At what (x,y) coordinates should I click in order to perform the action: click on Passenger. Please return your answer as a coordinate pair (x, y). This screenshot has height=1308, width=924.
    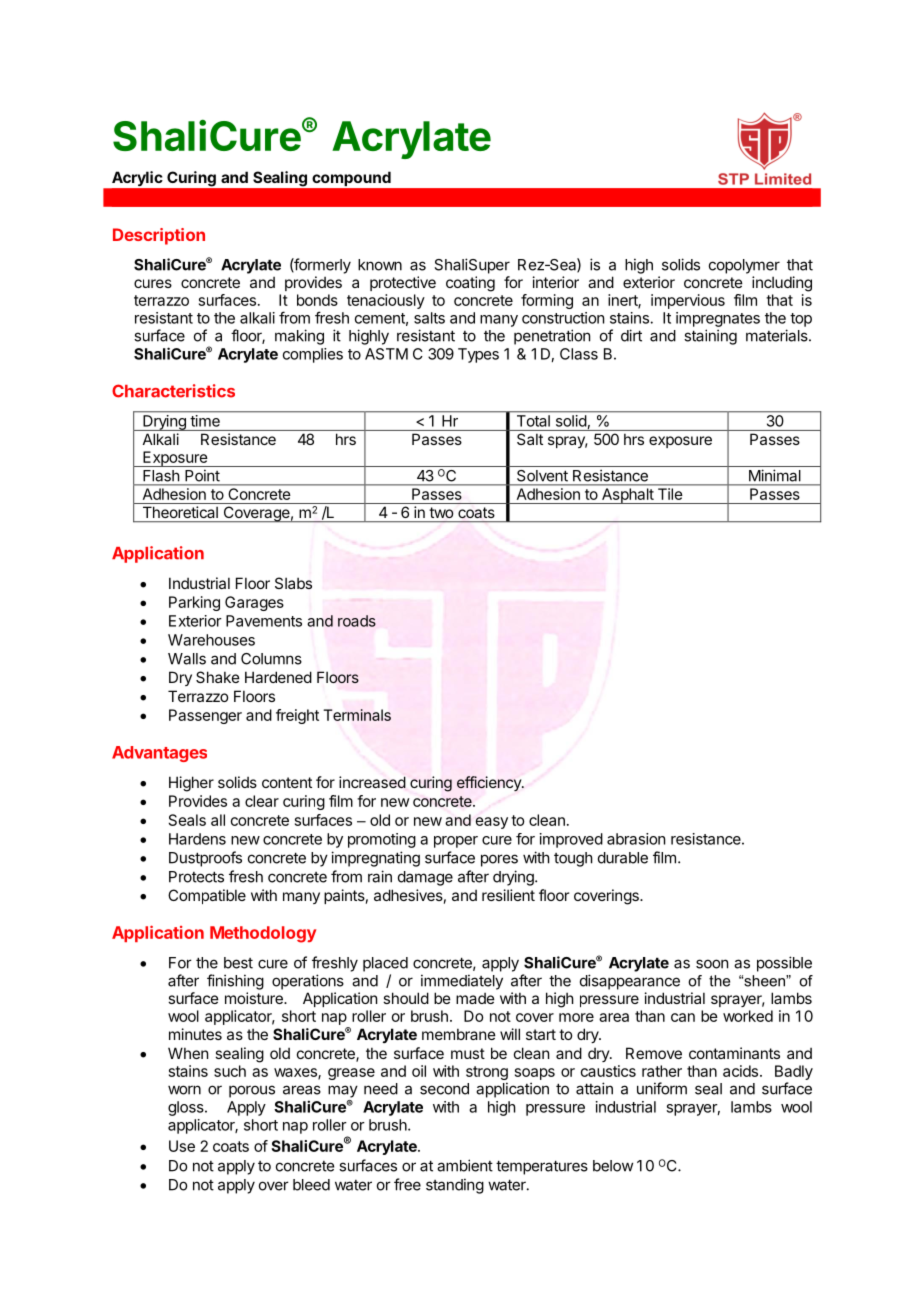
    Looking at the image, I should click on (205, 716).
